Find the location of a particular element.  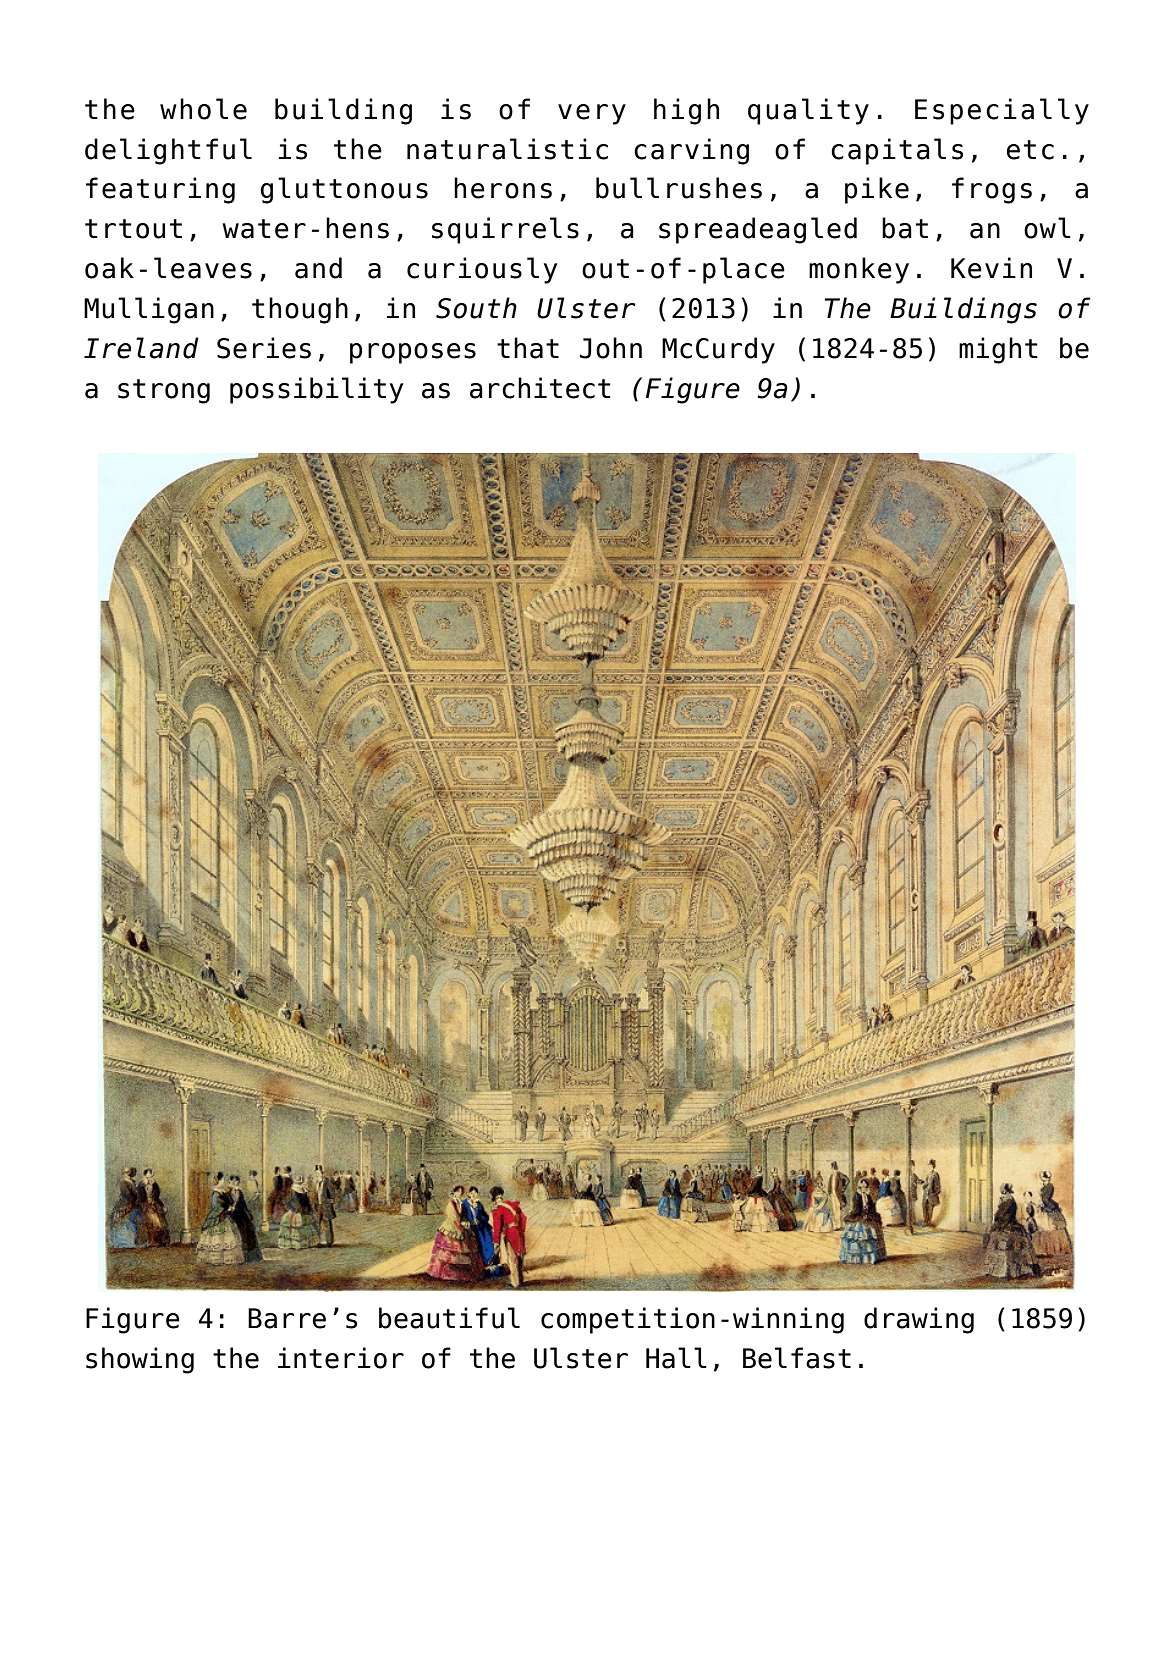

possibility is located at coordinates (316, 390).
